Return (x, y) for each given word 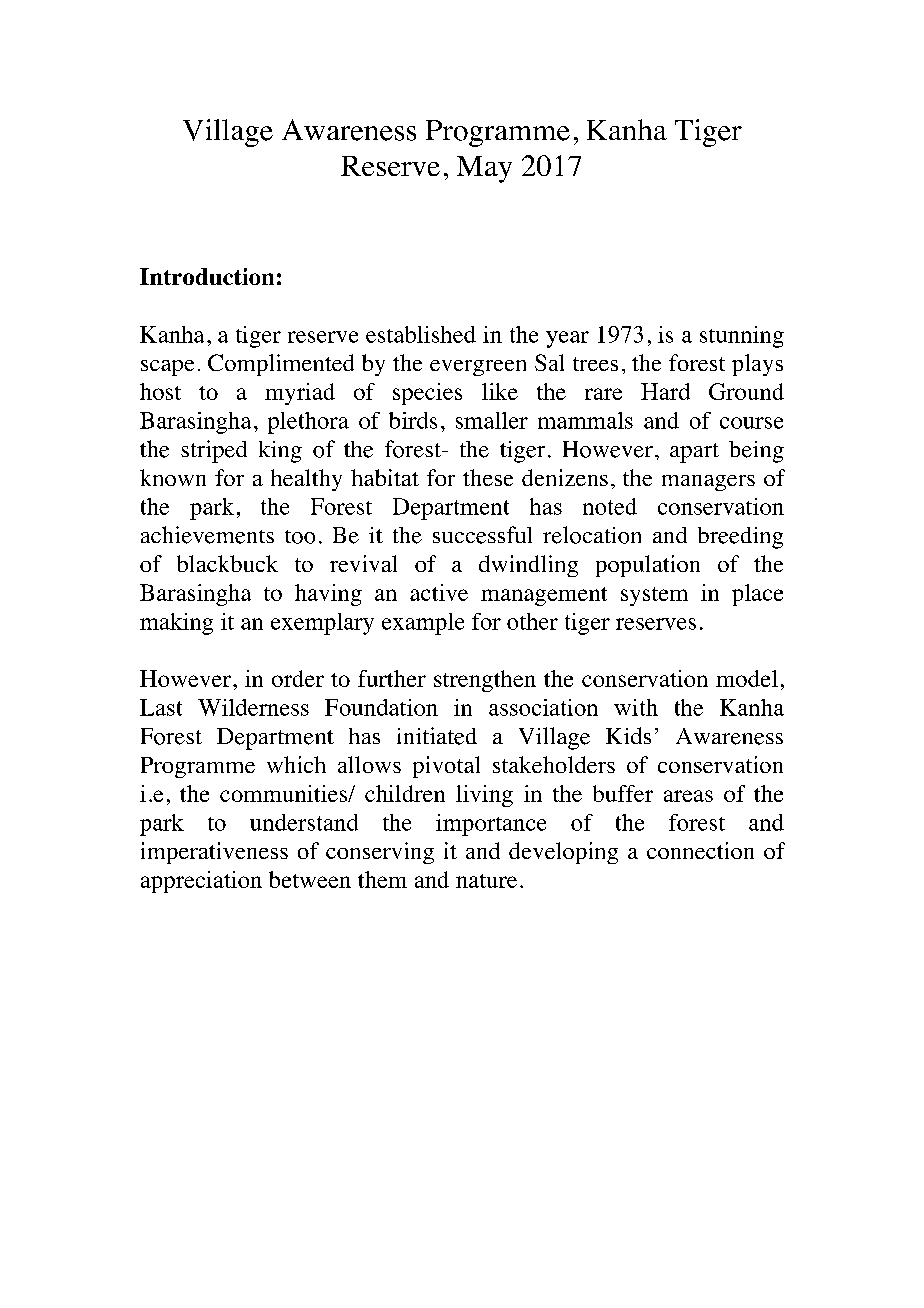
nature (486, 881)
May (484, 169)
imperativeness (214, 853)
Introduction (207, 276)
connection (700, 850)
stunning (742, 337)
